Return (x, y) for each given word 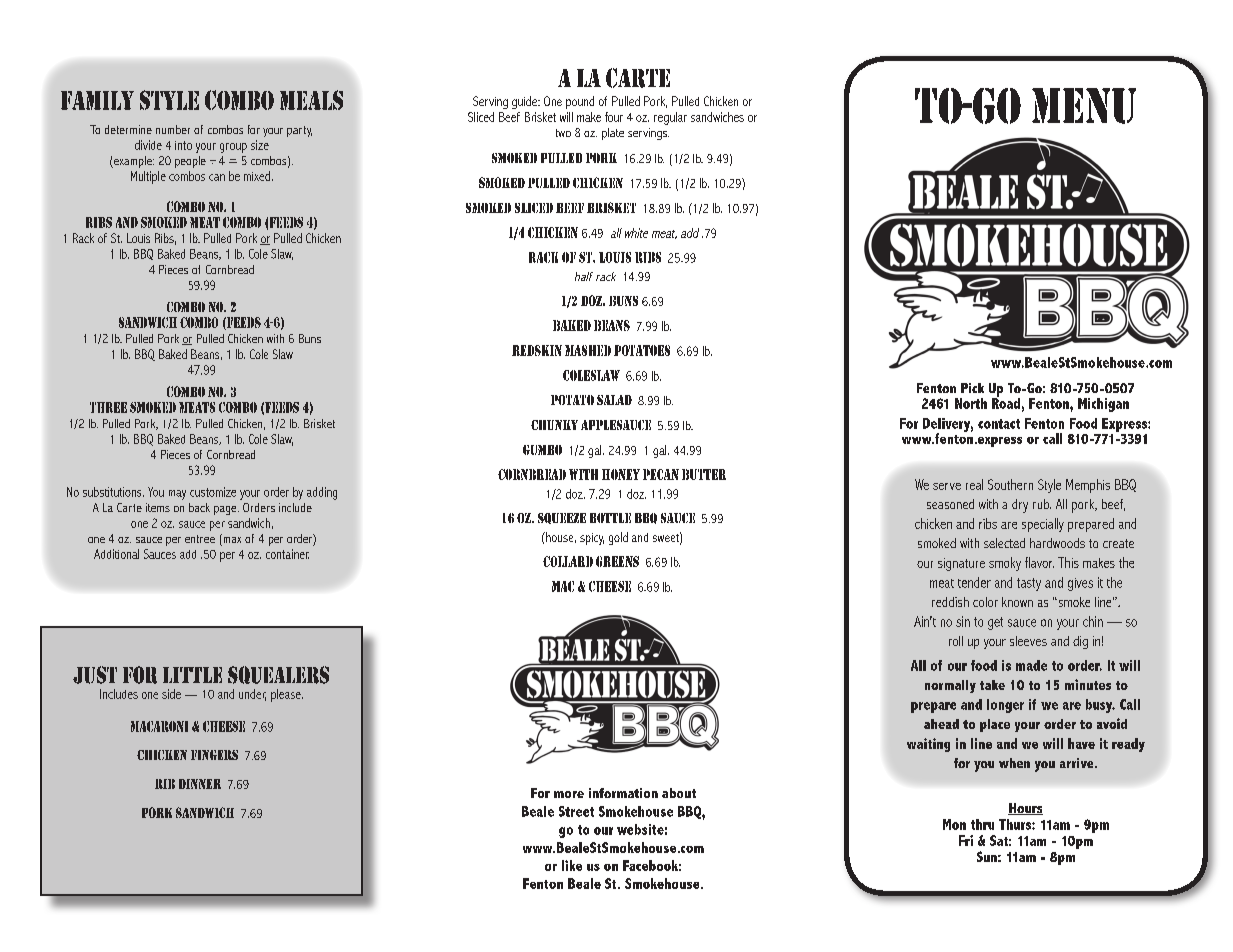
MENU (1084, 106)
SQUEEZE (562, 518)
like (572, 865)
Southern (1010, 484)
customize (213, 492)
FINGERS (214, 755)
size (260, 145)
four (614, 117)
